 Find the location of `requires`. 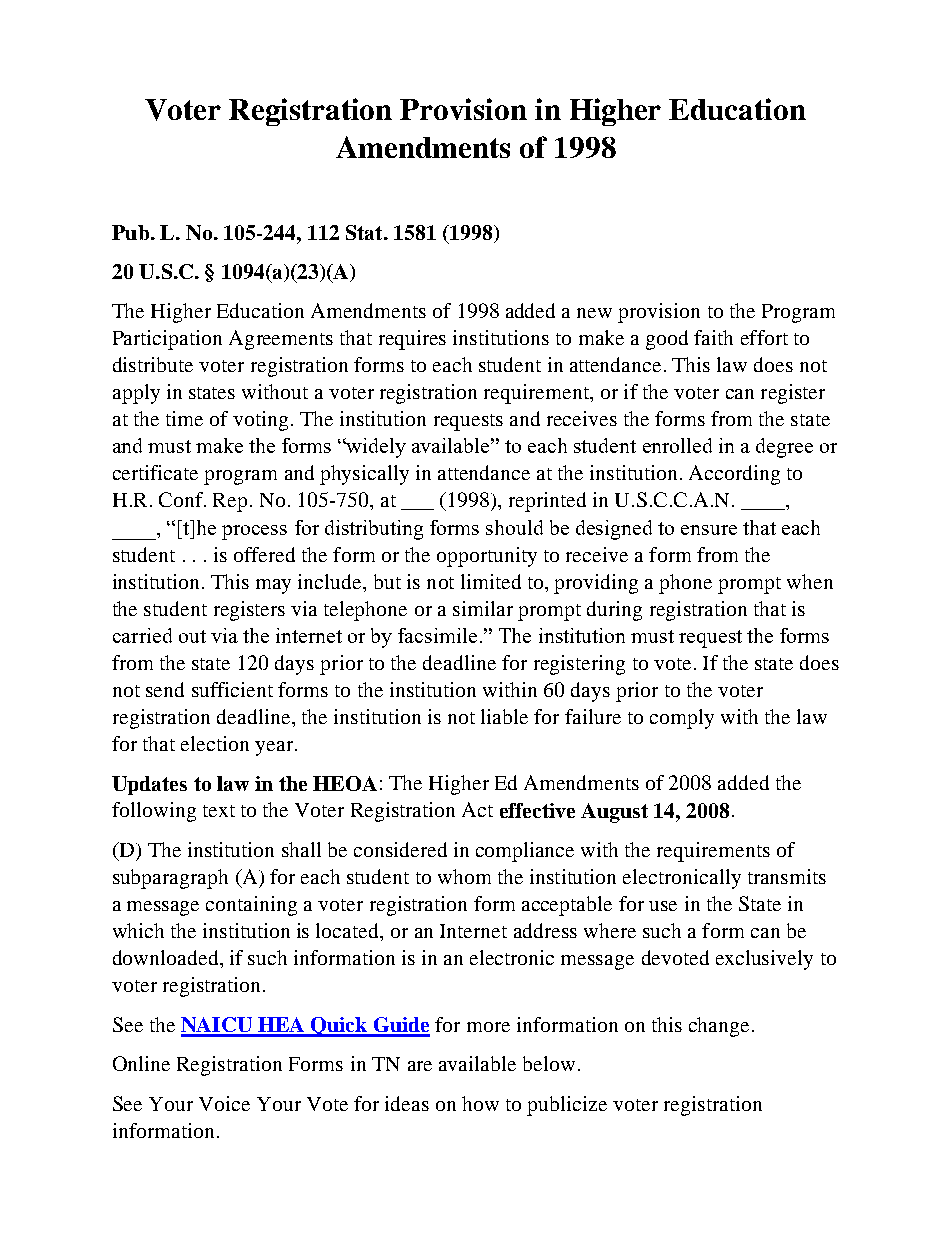

requires is located at coordinates (412, 340).
